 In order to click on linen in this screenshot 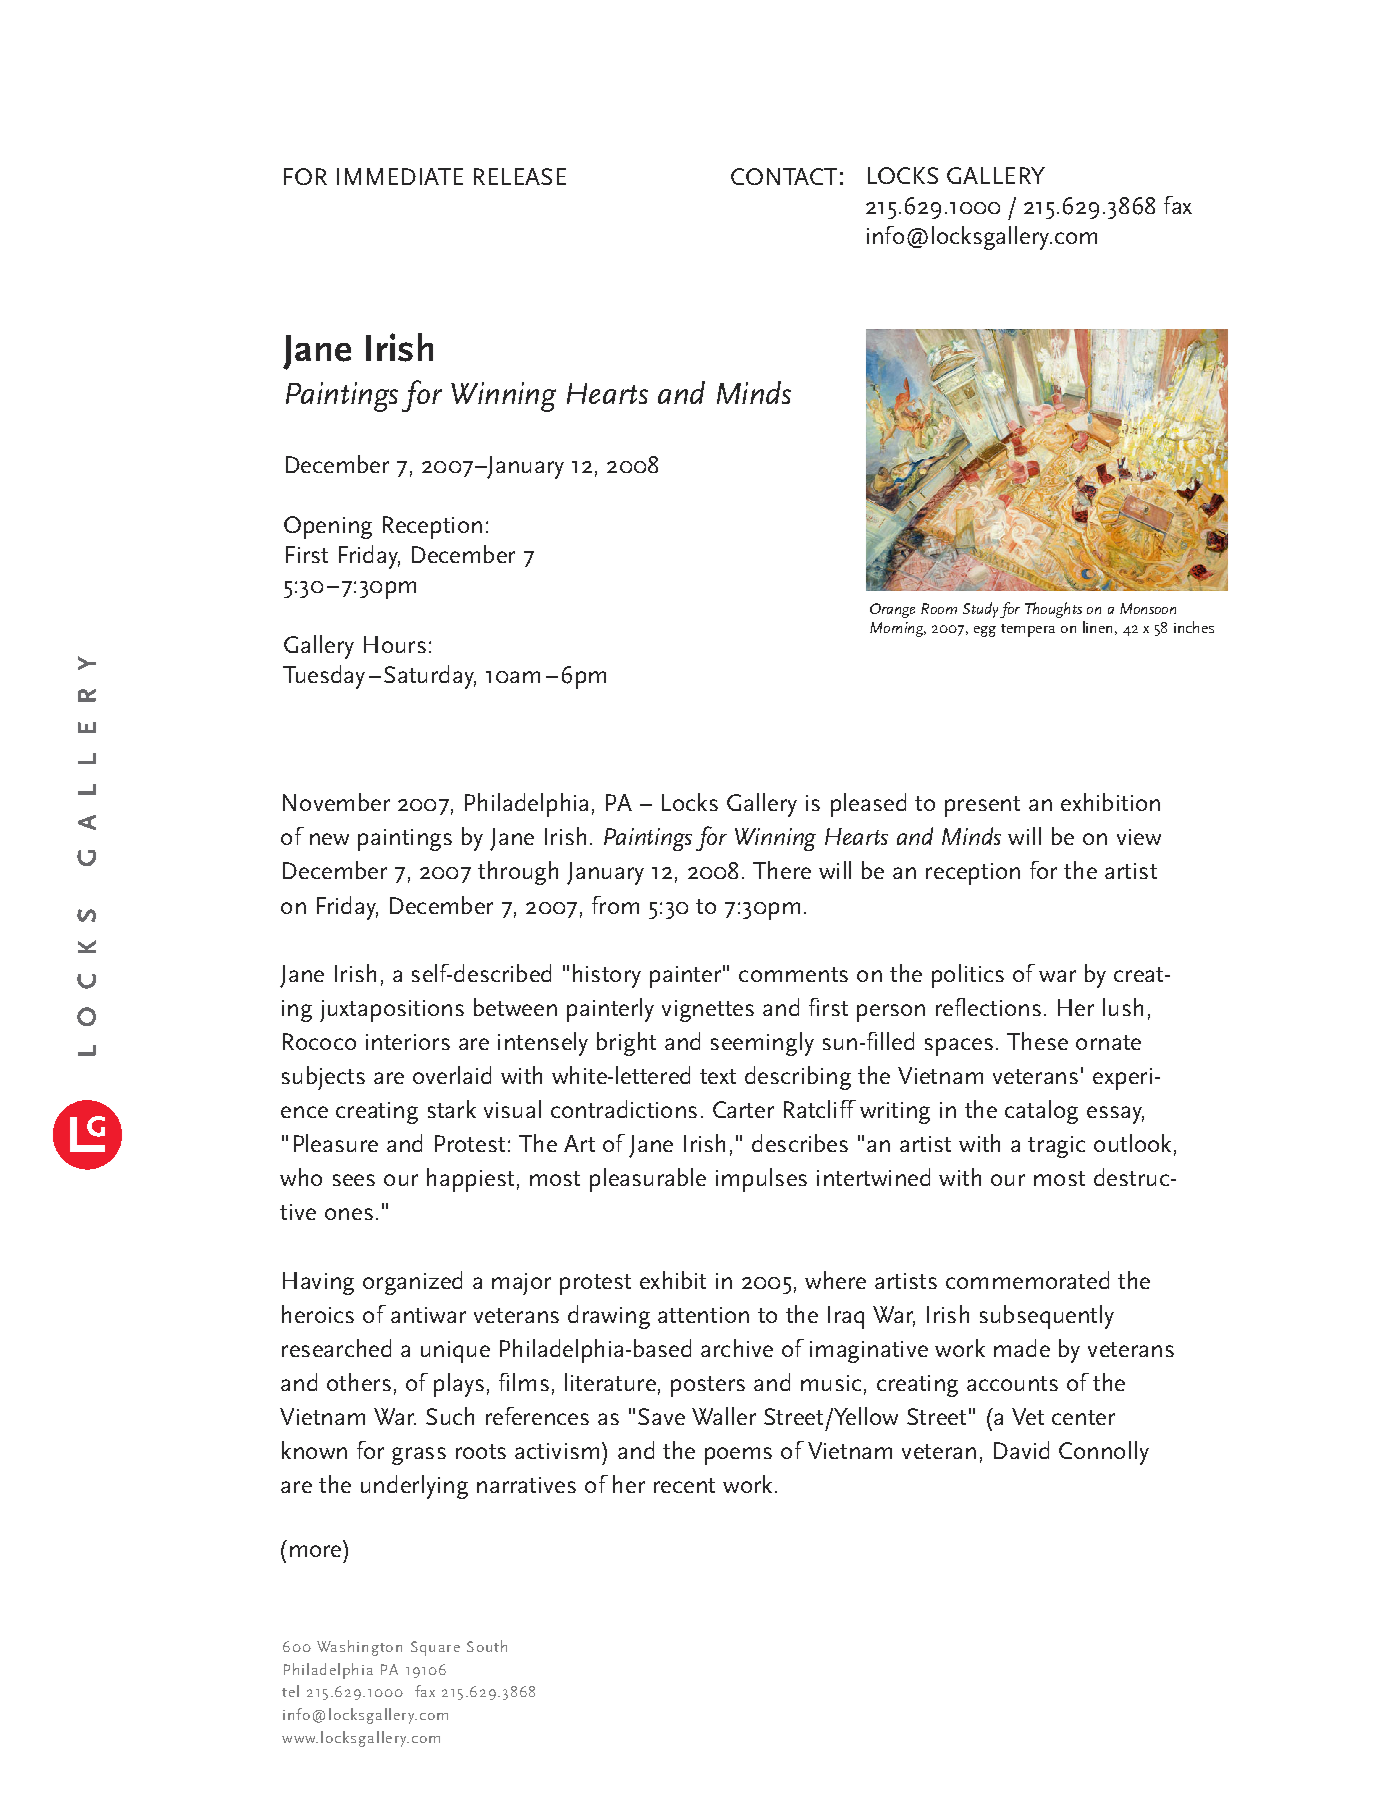, I will do `click(1097, 627)`.
